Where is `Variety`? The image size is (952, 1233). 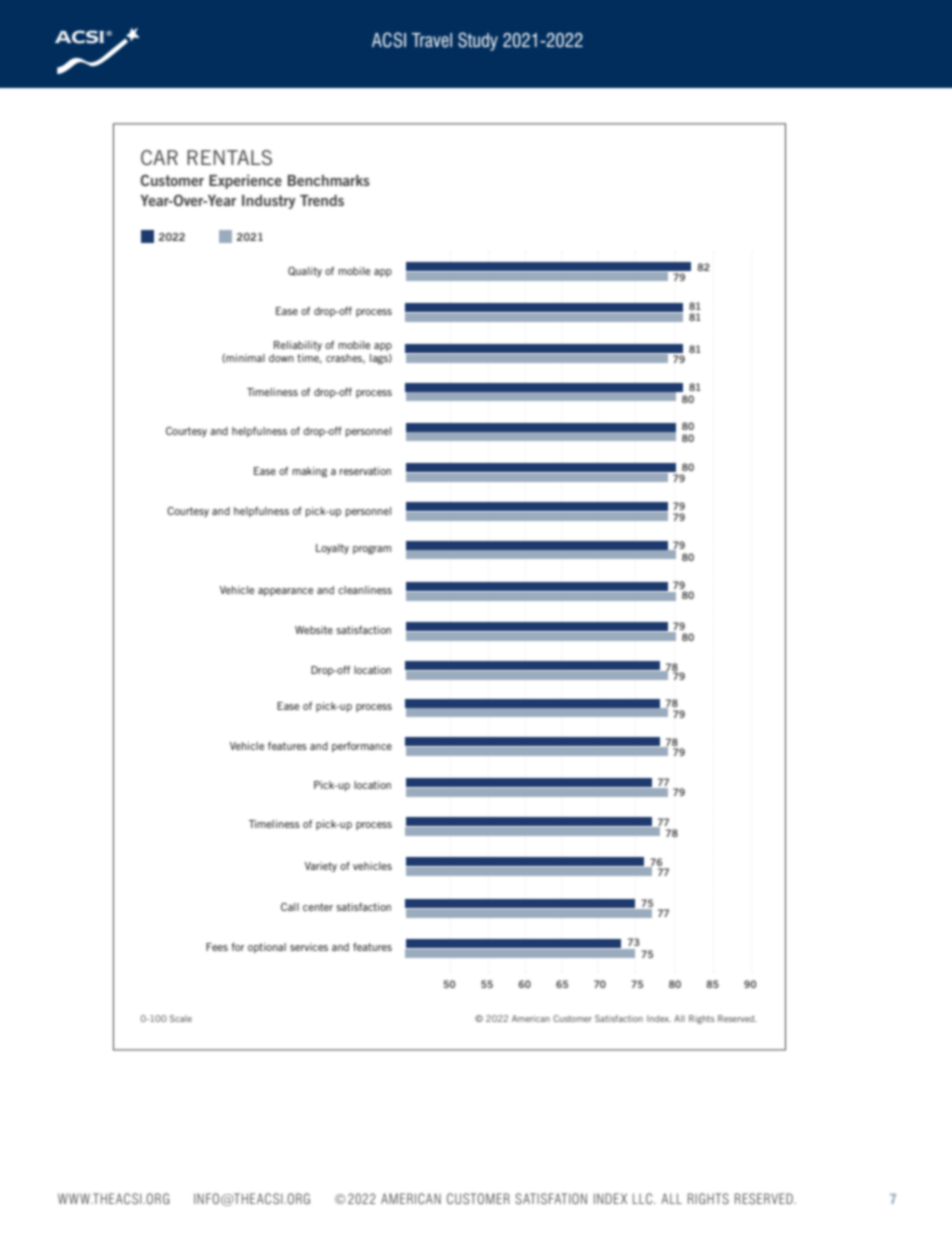
Variety is located at coordinates (321, 867).
